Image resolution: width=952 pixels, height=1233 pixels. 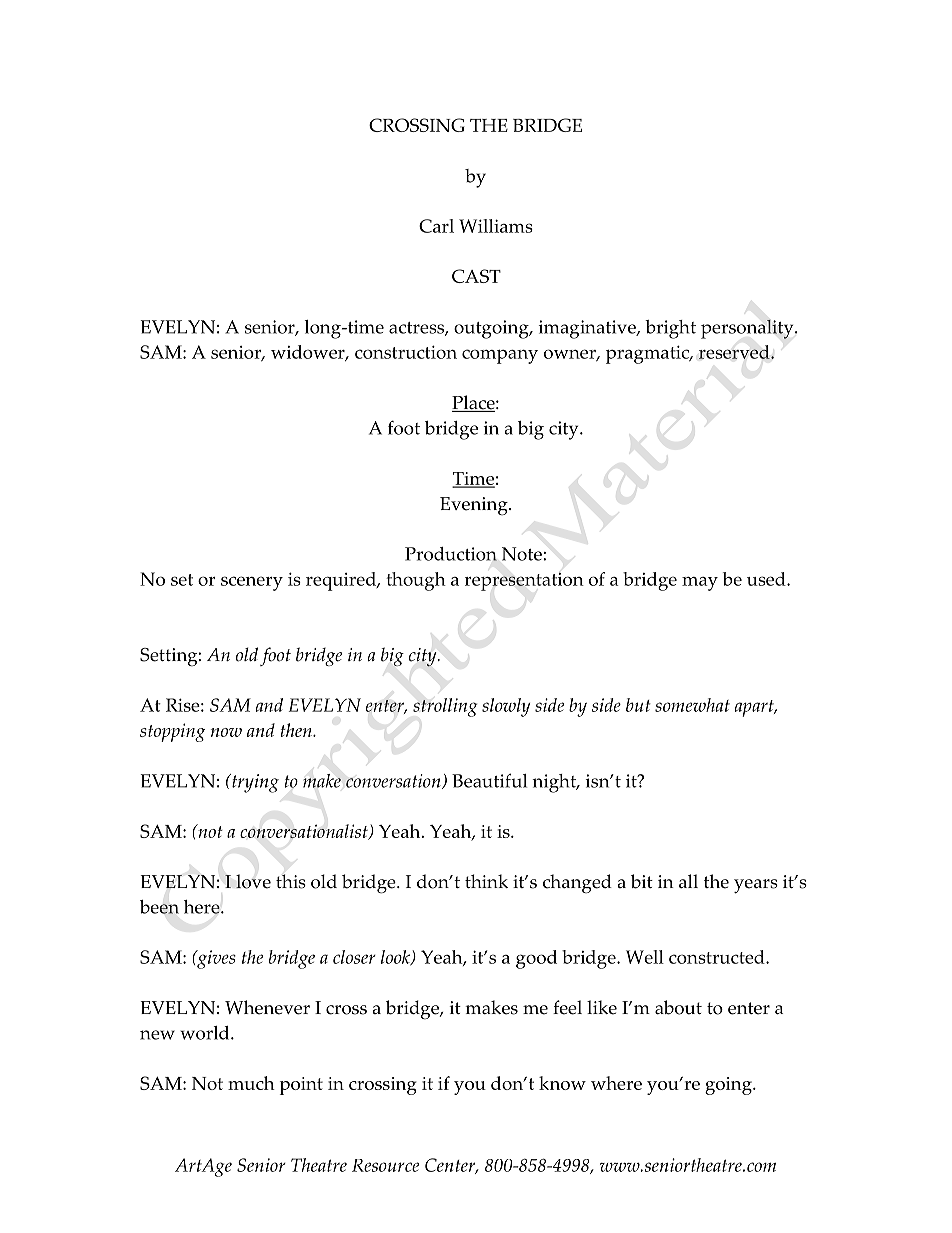 What do you see at coordinates (445, 707) in the screenshot?
I see `strolling` at bounding box center [445, 707].
